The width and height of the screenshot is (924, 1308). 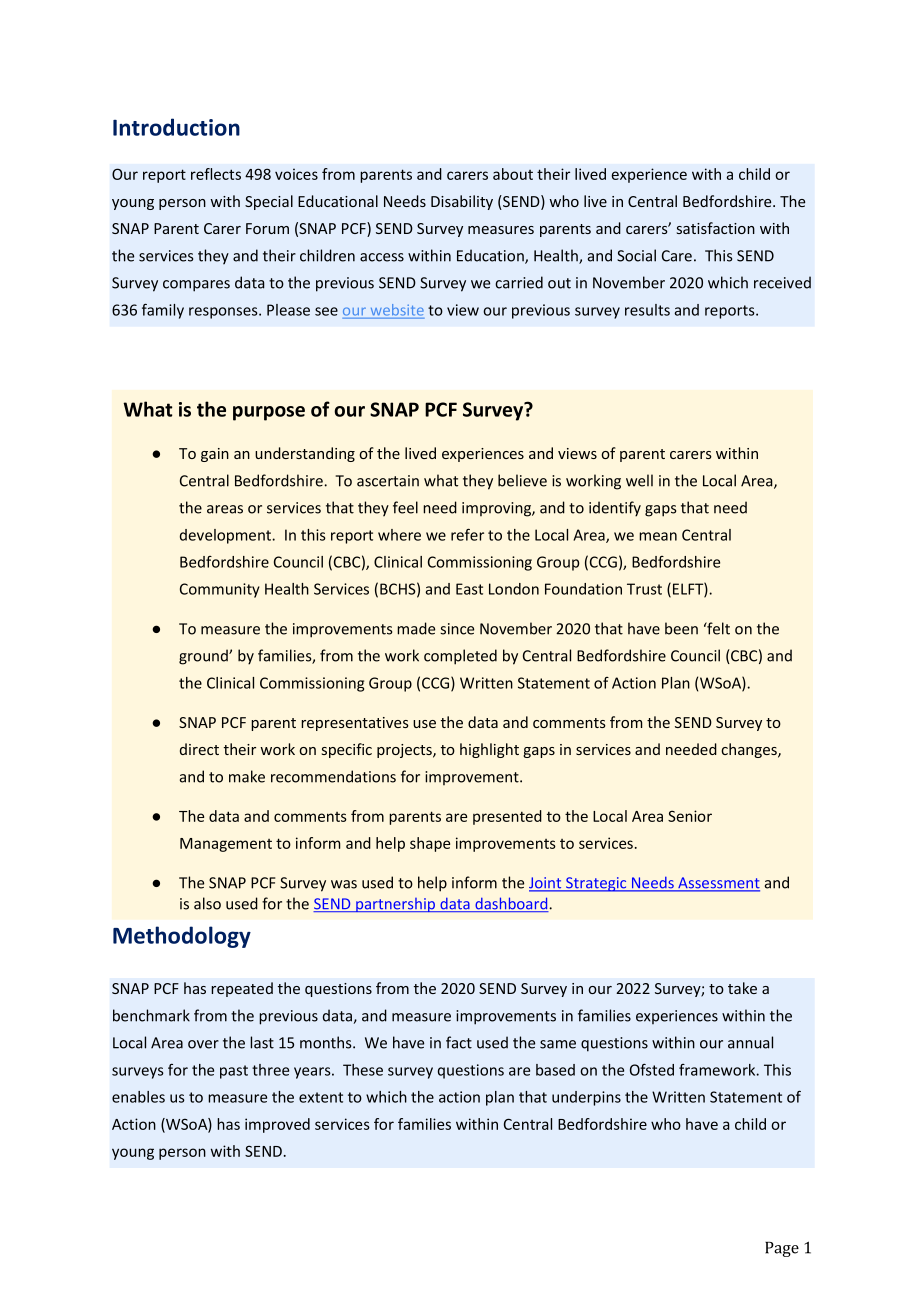 What do you see at coordinates (204, 657) in the screenshot?
I see `ground` at bounding box center [204, 657].
